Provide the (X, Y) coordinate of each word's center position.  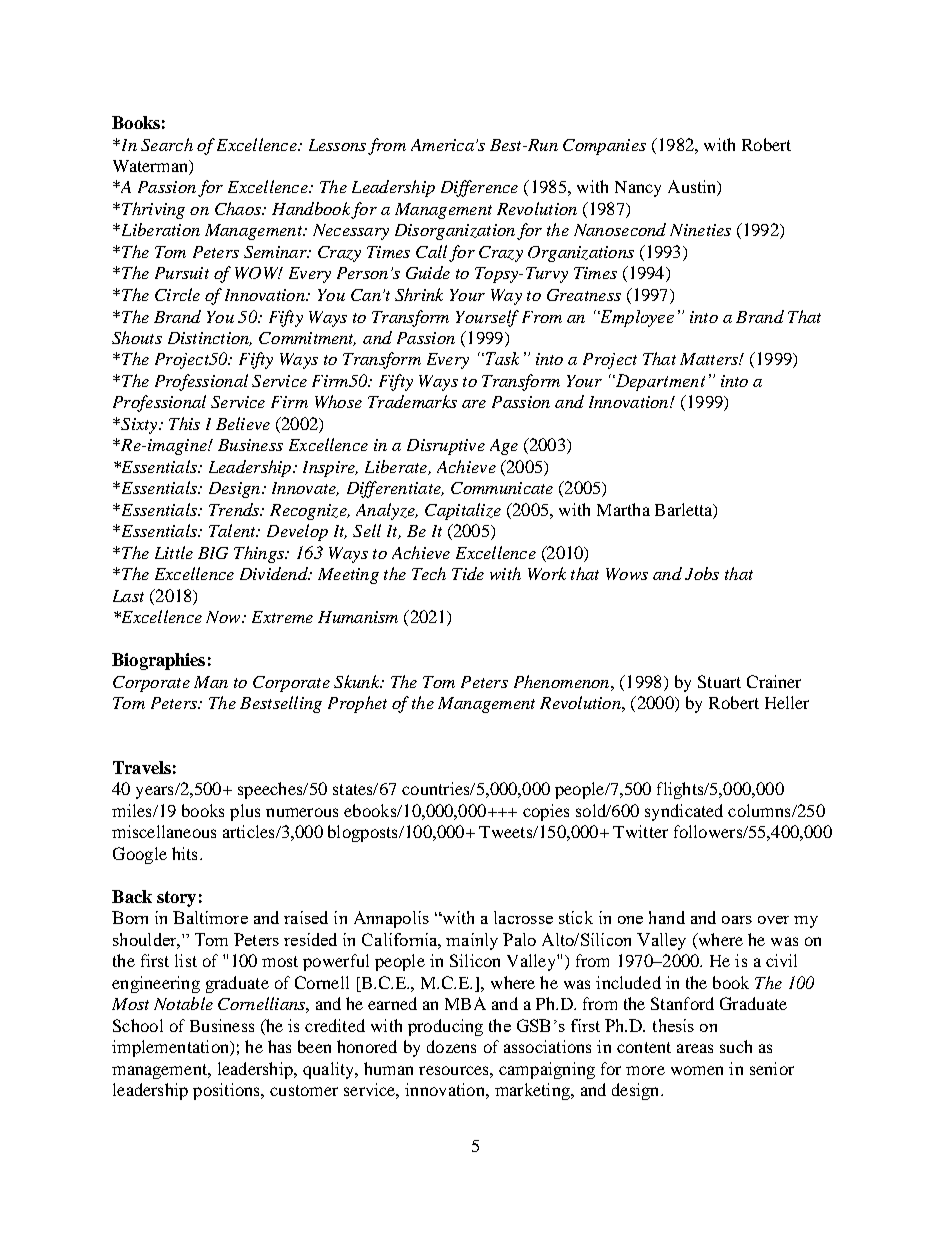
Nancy (638, 189)
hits (184, 853)
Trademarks (412, 401)
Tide (468, 573)
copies (546, 812)
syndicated (684, 812)
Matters (710, 359)
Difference (479, 188)
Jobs (702, 573)
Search (167, 144)
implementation (171, 1048)
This (184, 423)
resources (455, 1070)
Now (224, 617)
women (697, 1070)
